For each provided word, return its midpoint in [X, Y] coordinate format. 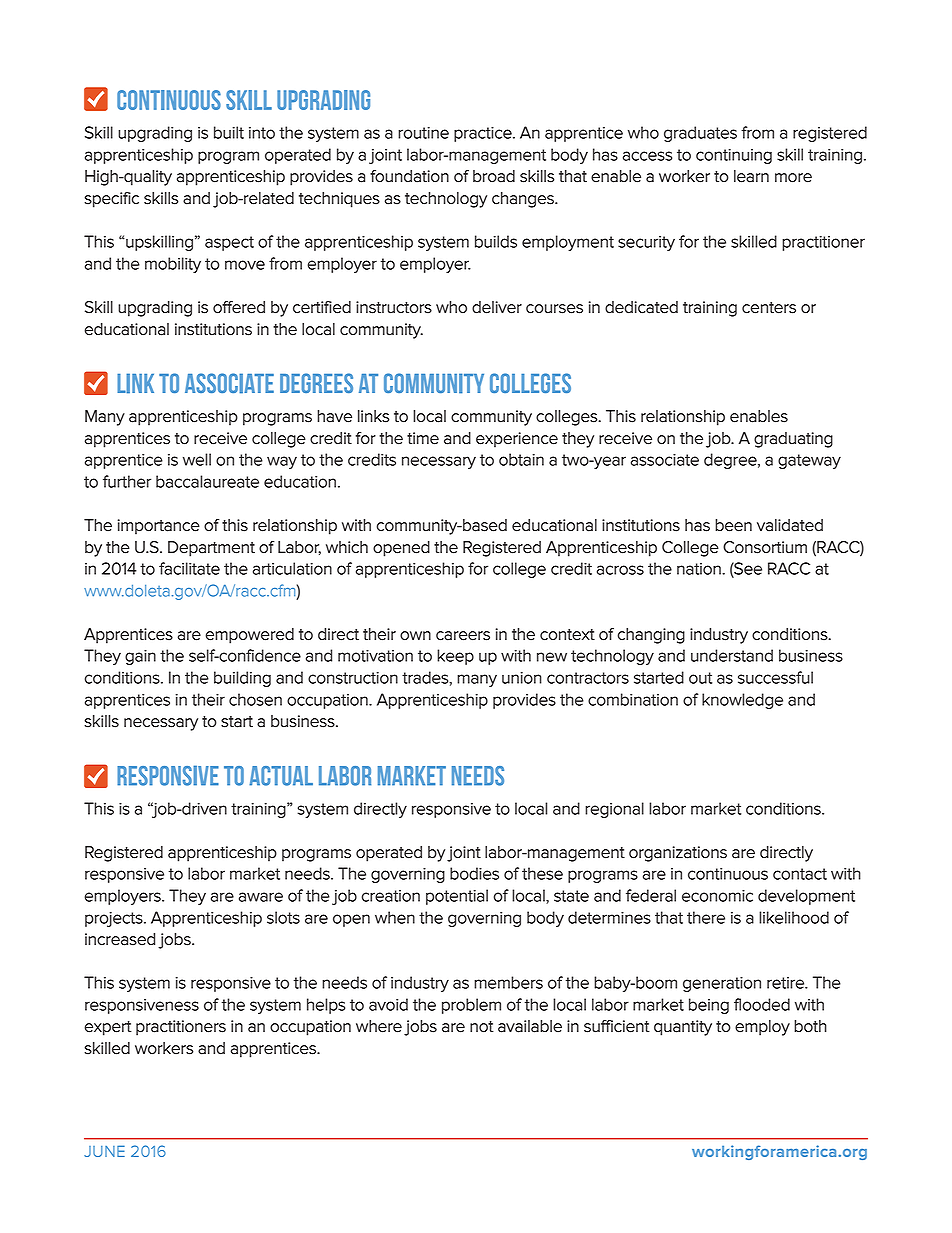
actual [281, 776]
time [423, 438]
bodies [474, 873]
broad [494, 176]
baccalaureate [207, 481]
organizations [678, 854]
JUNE [104, 1151]
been [733, 525]
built [229, 132]
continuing [734, 156]
